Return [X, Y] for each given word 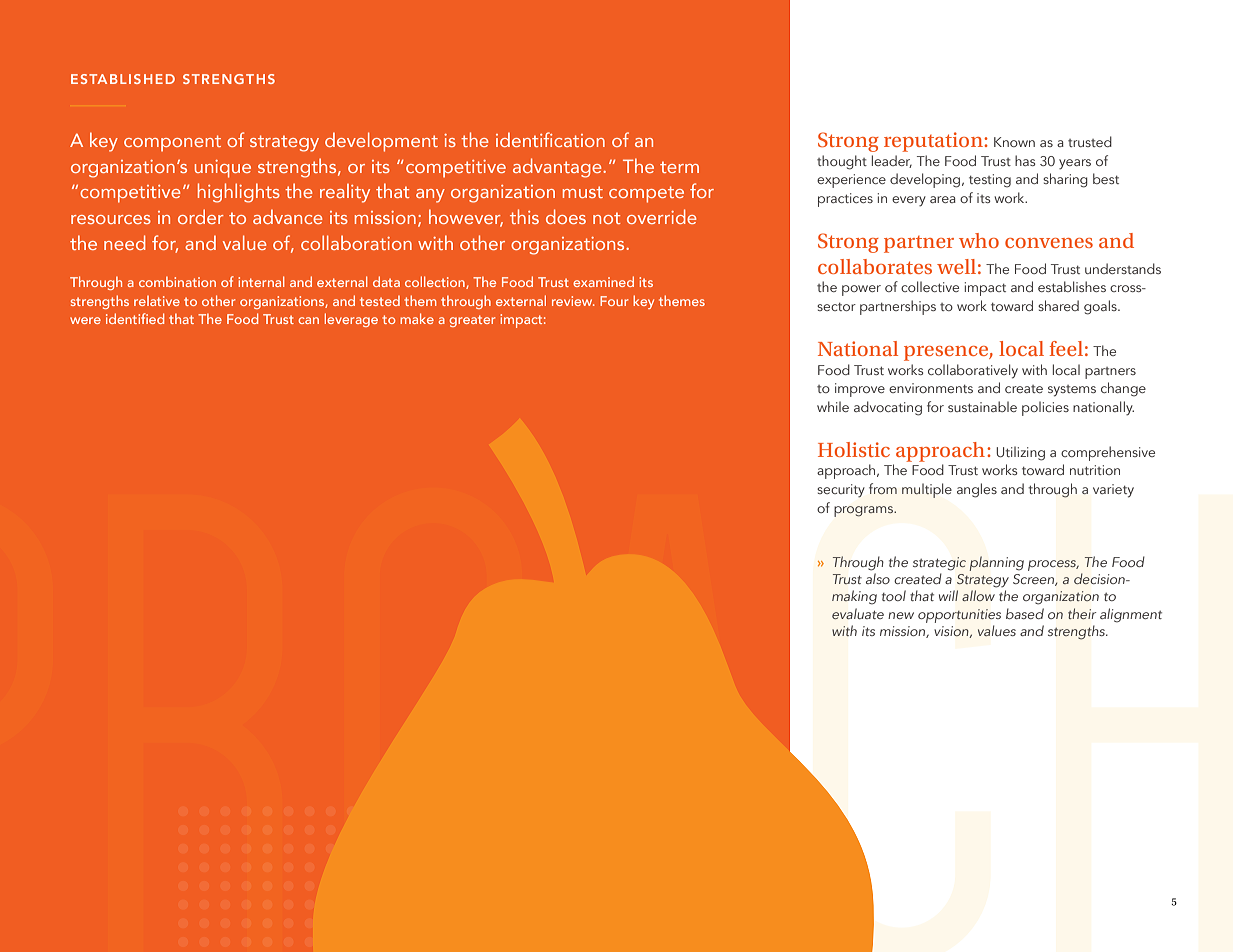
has [1025, 160]
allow [978, 595]
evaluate [858, 614]
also [878, 578]
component [172, 143]
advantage [558, 168]
